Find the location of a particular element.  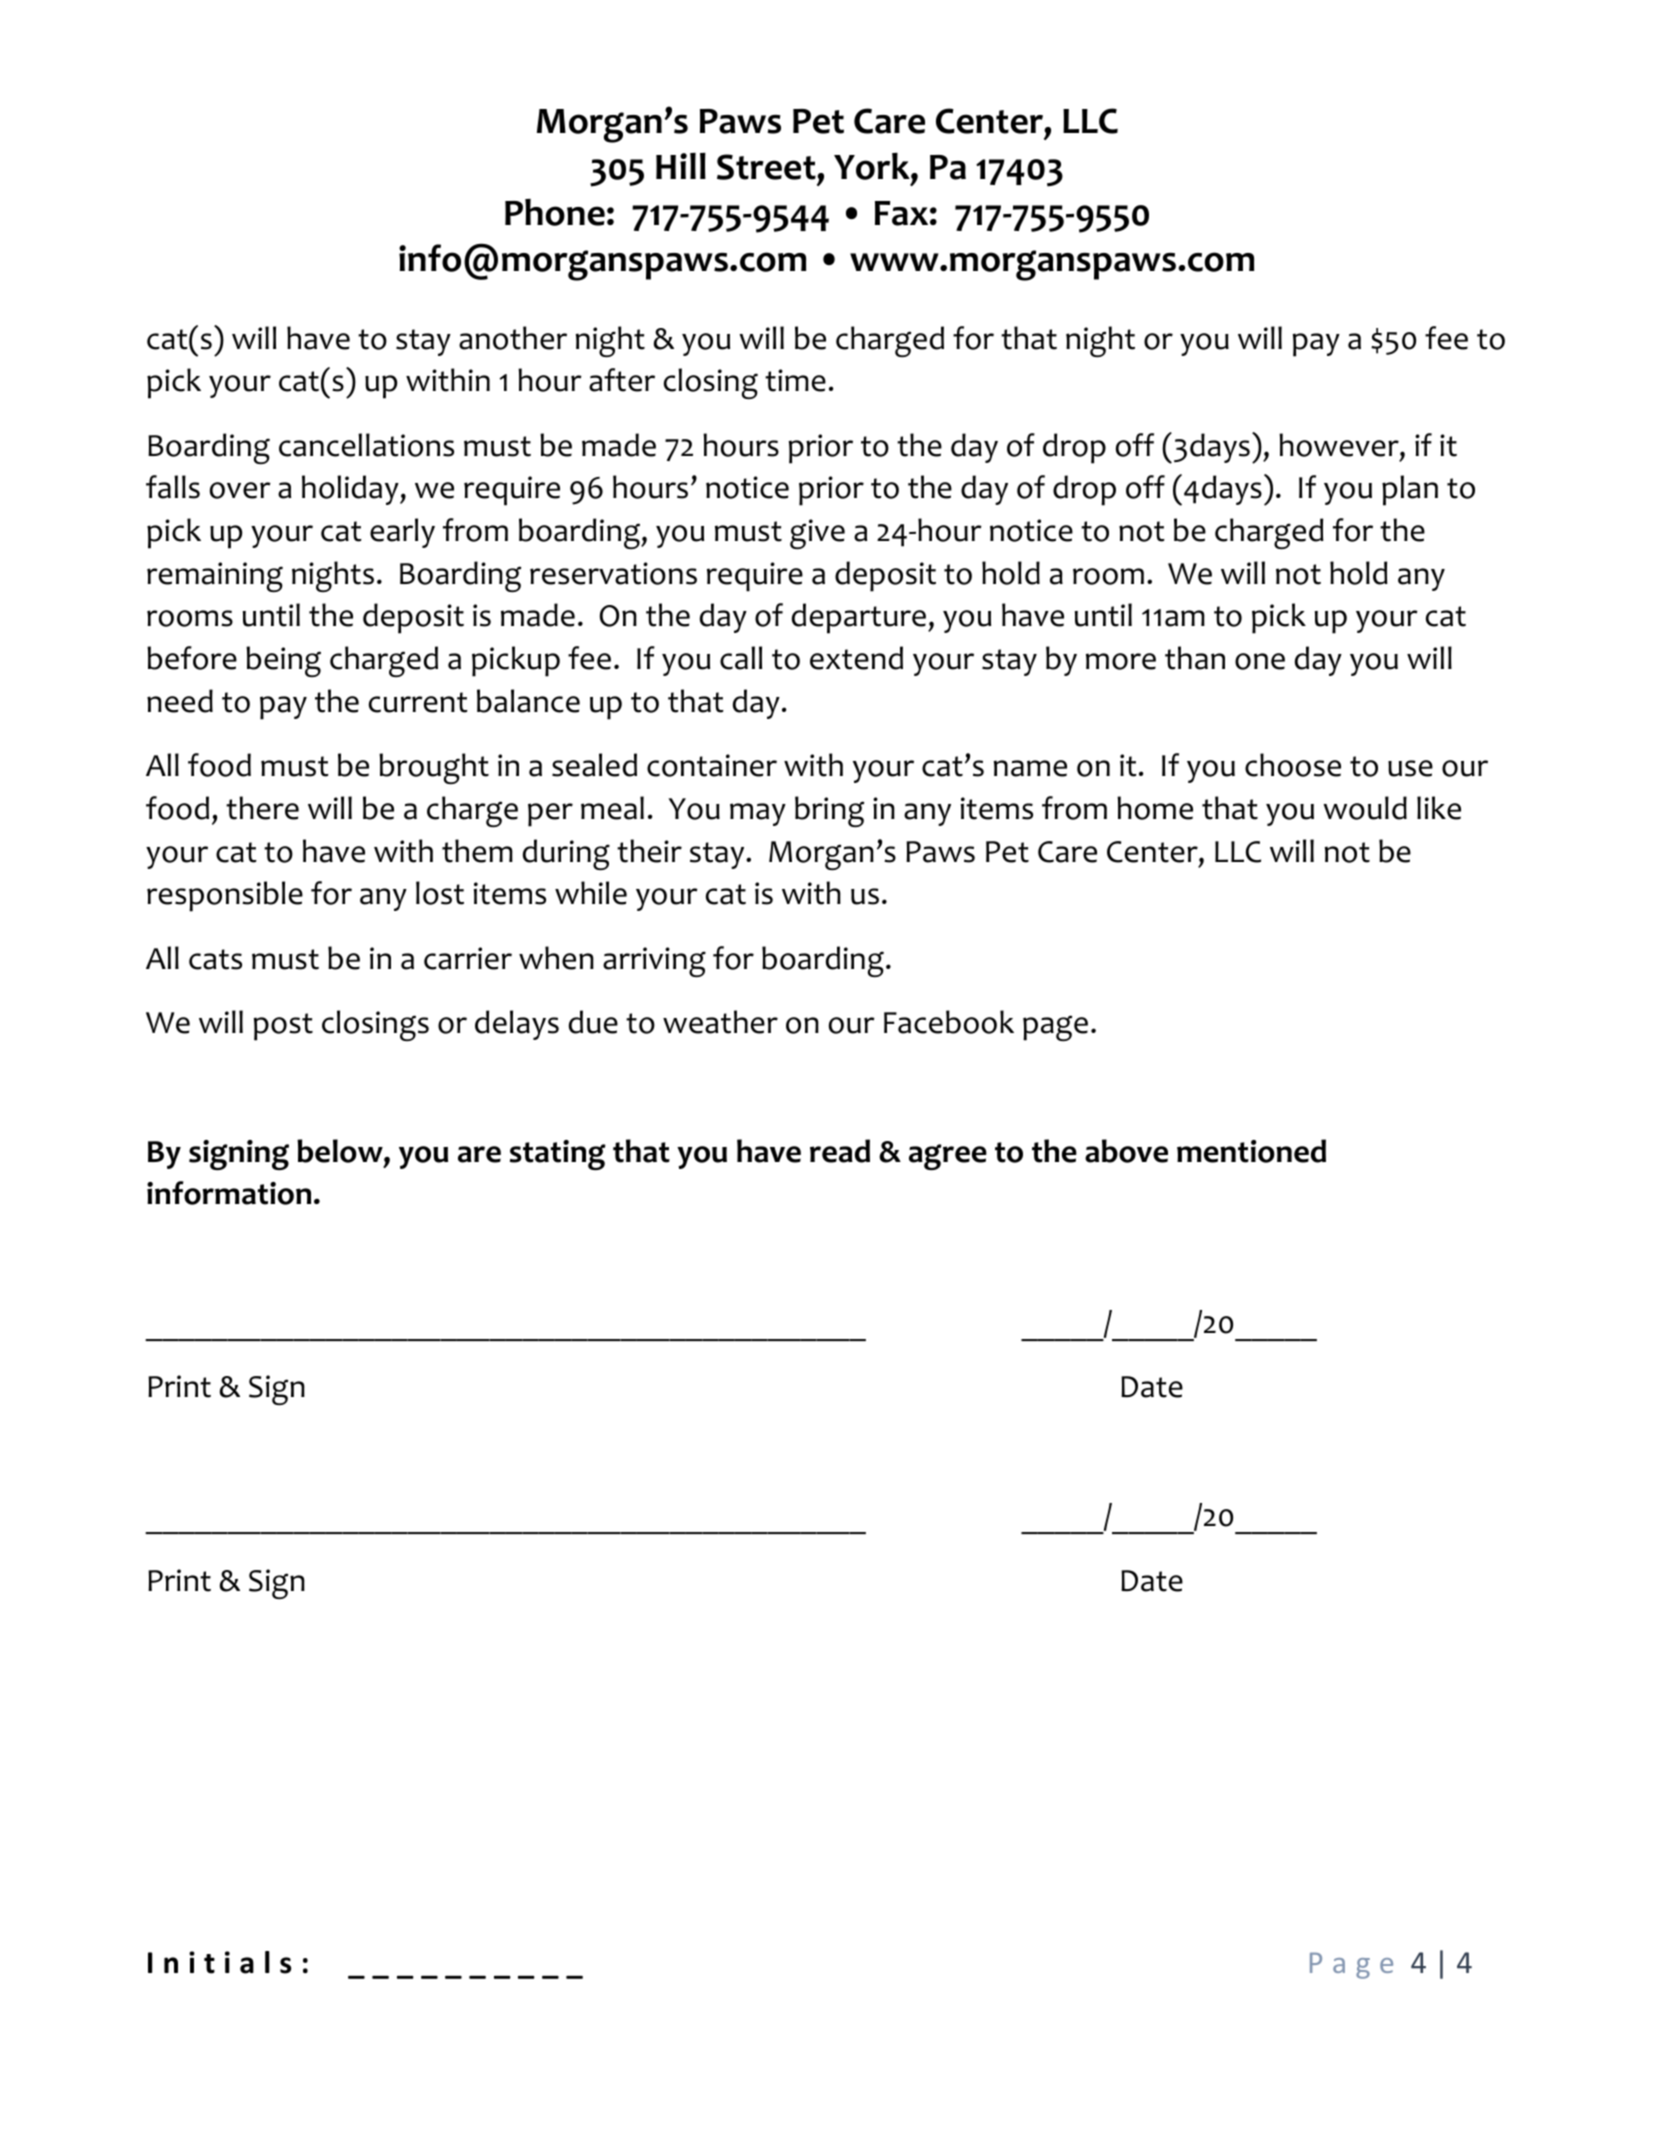

their is located at coordinates (649, 851).
